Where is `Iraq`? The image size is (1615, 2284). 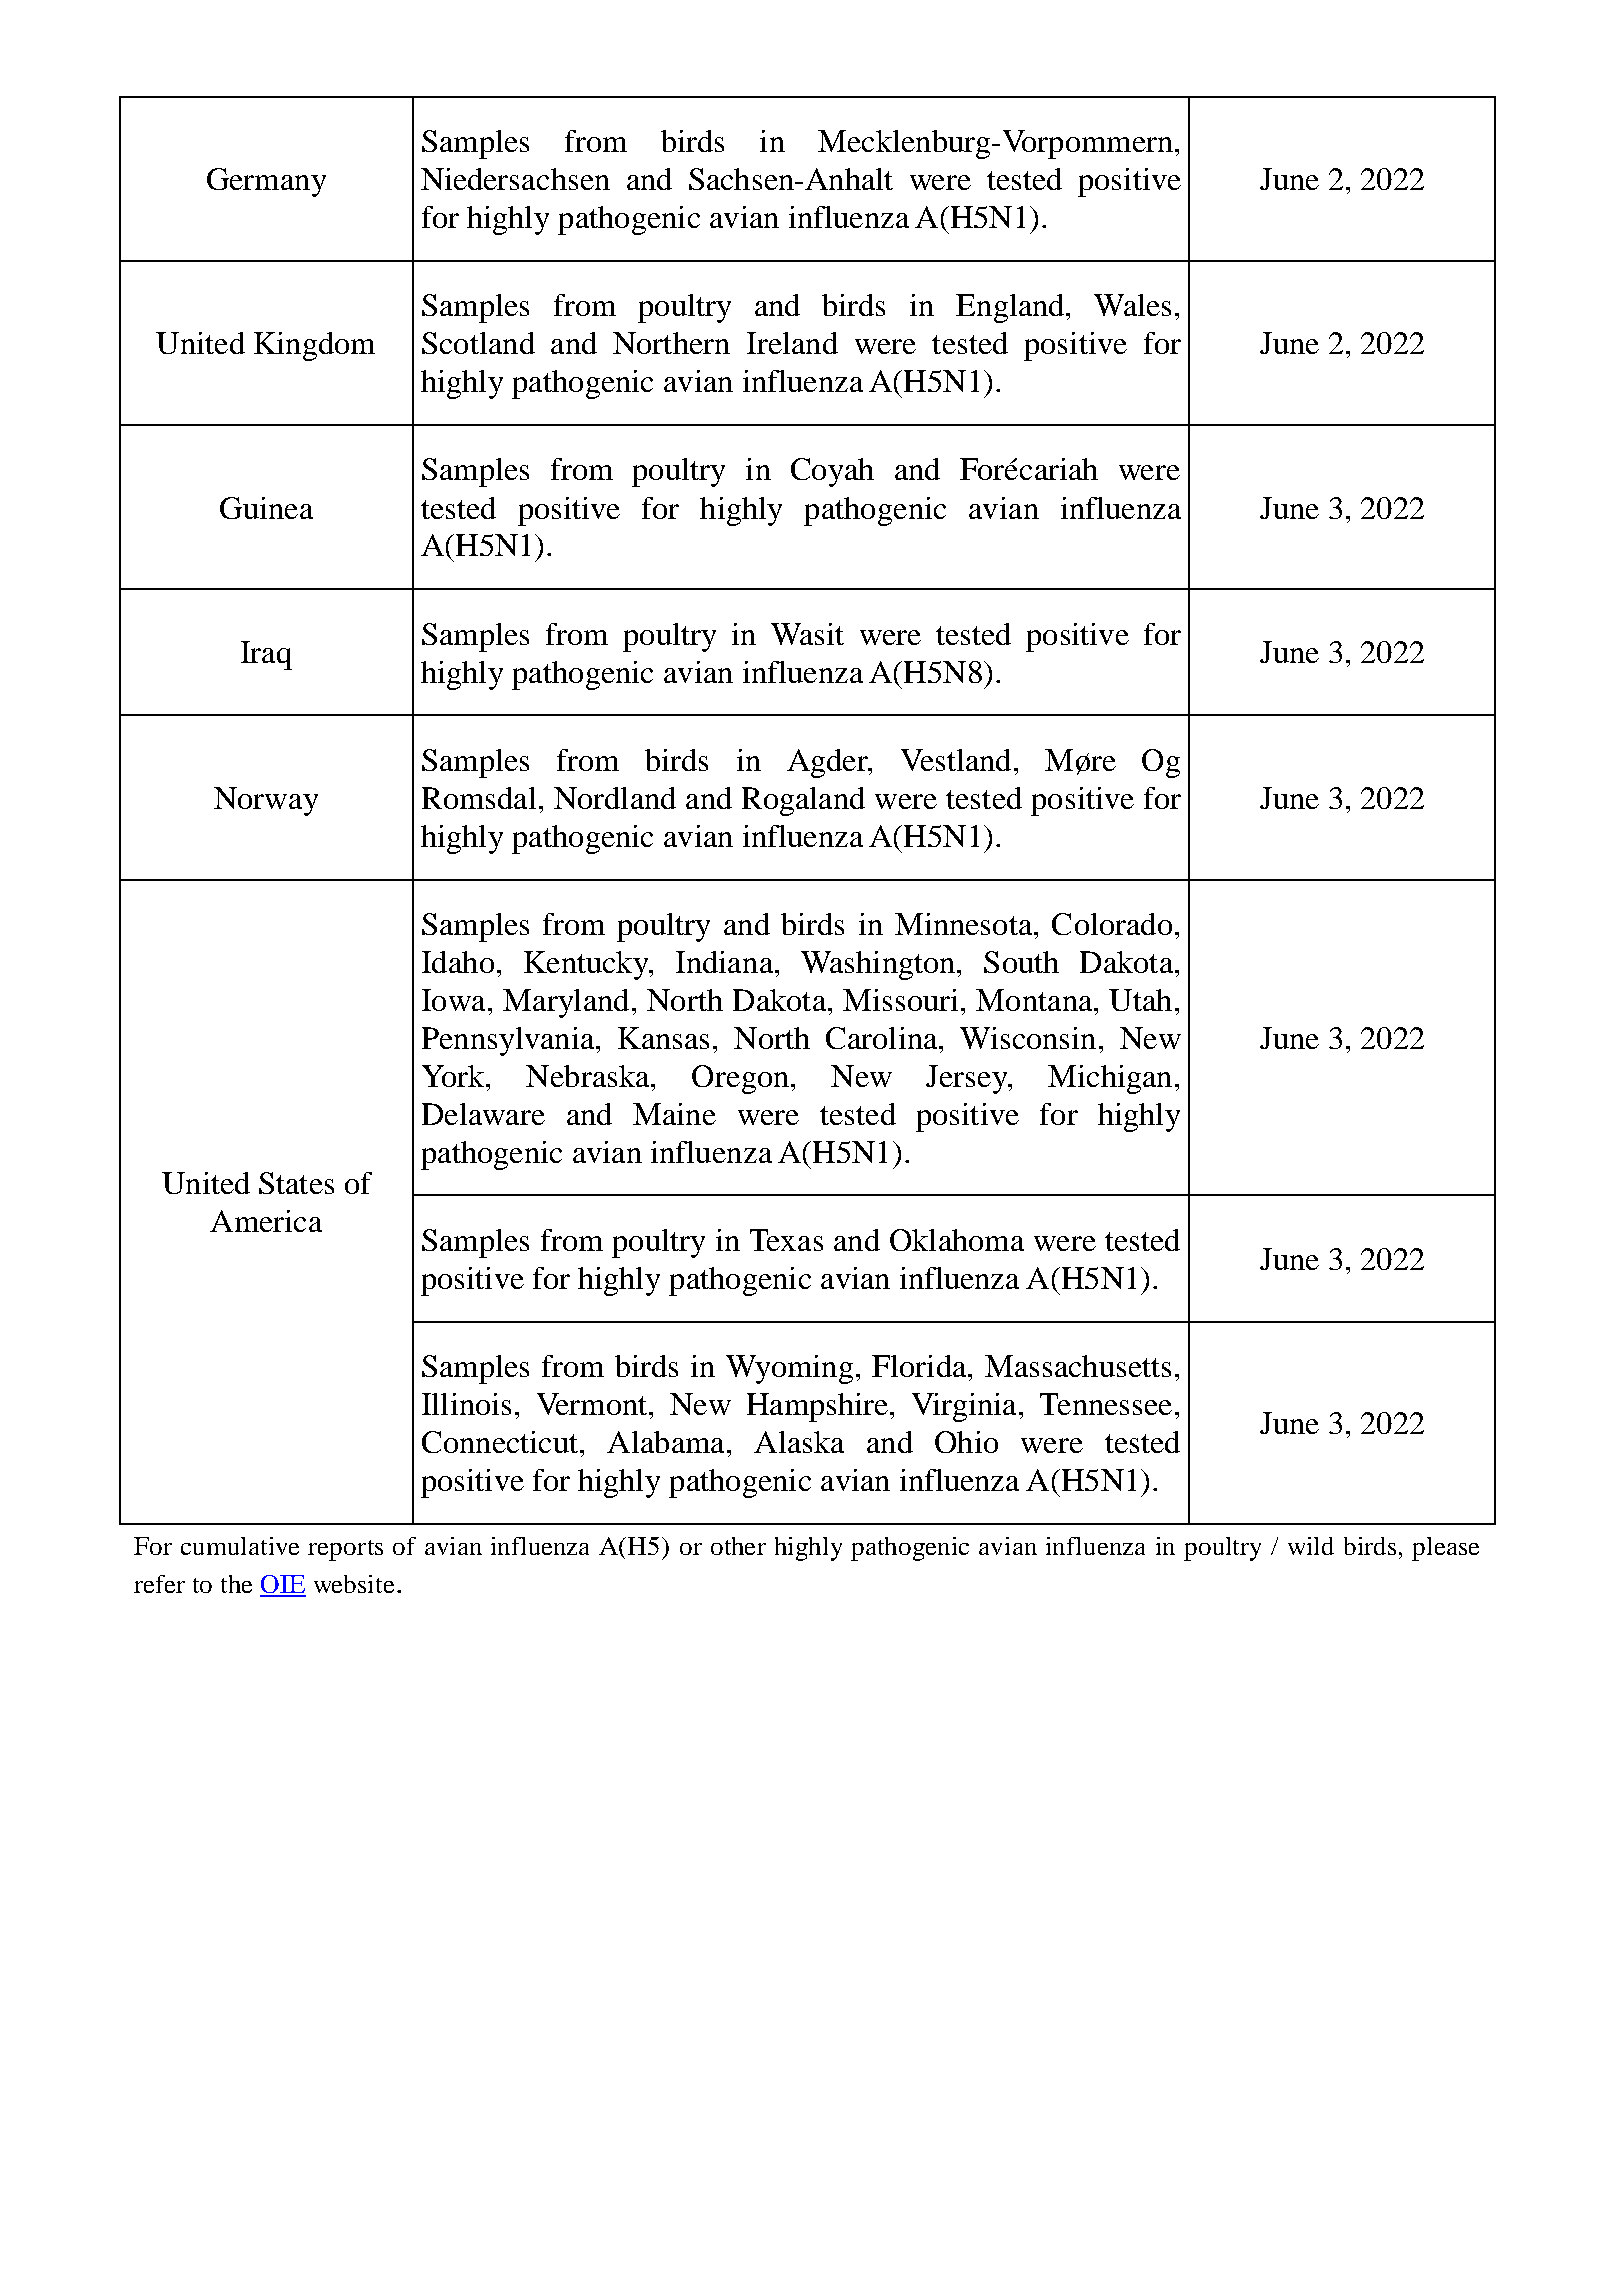
Iraq is located at coordinates (266, 655).
